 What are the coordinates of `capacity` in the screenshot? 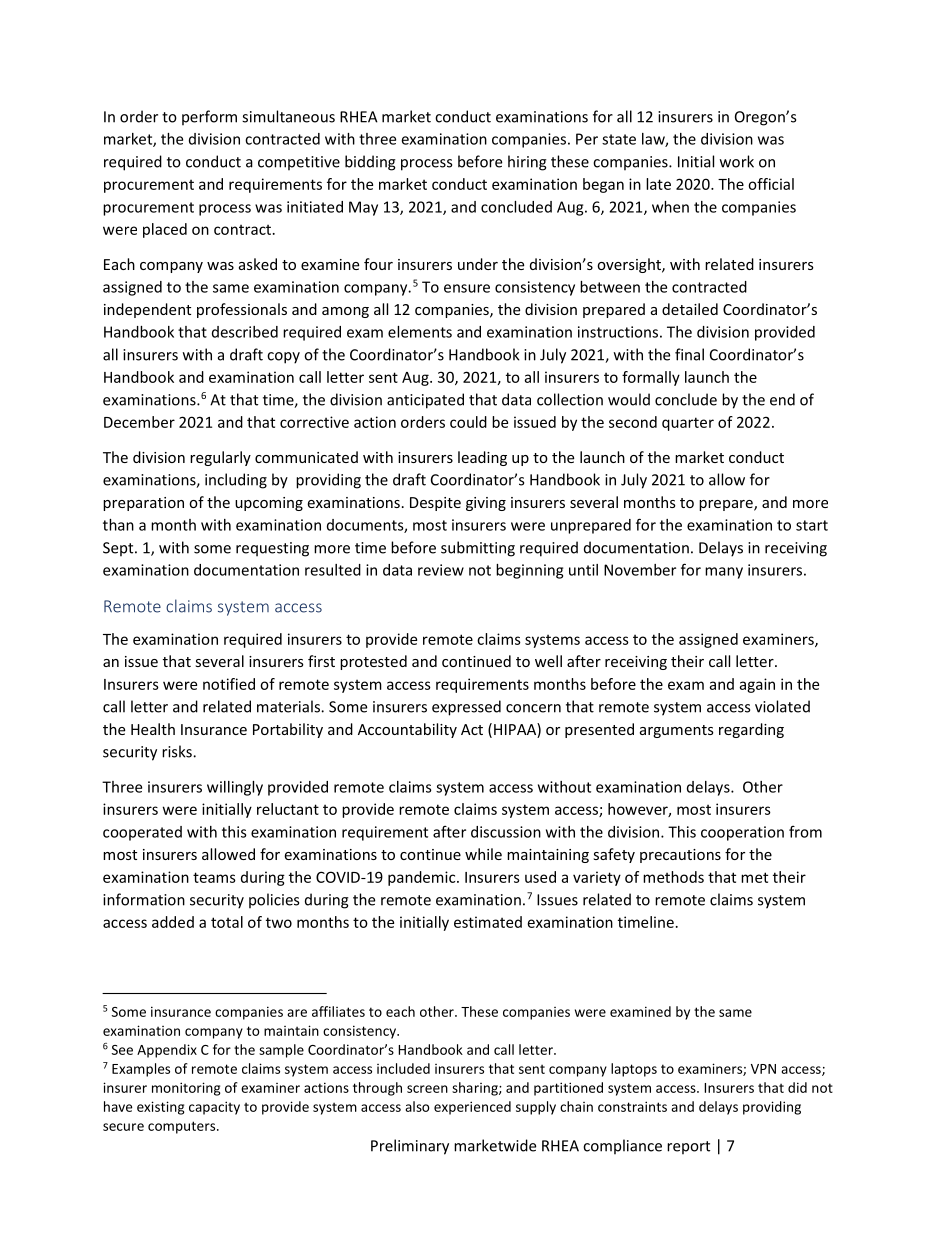 It's located at (214, 1108).
